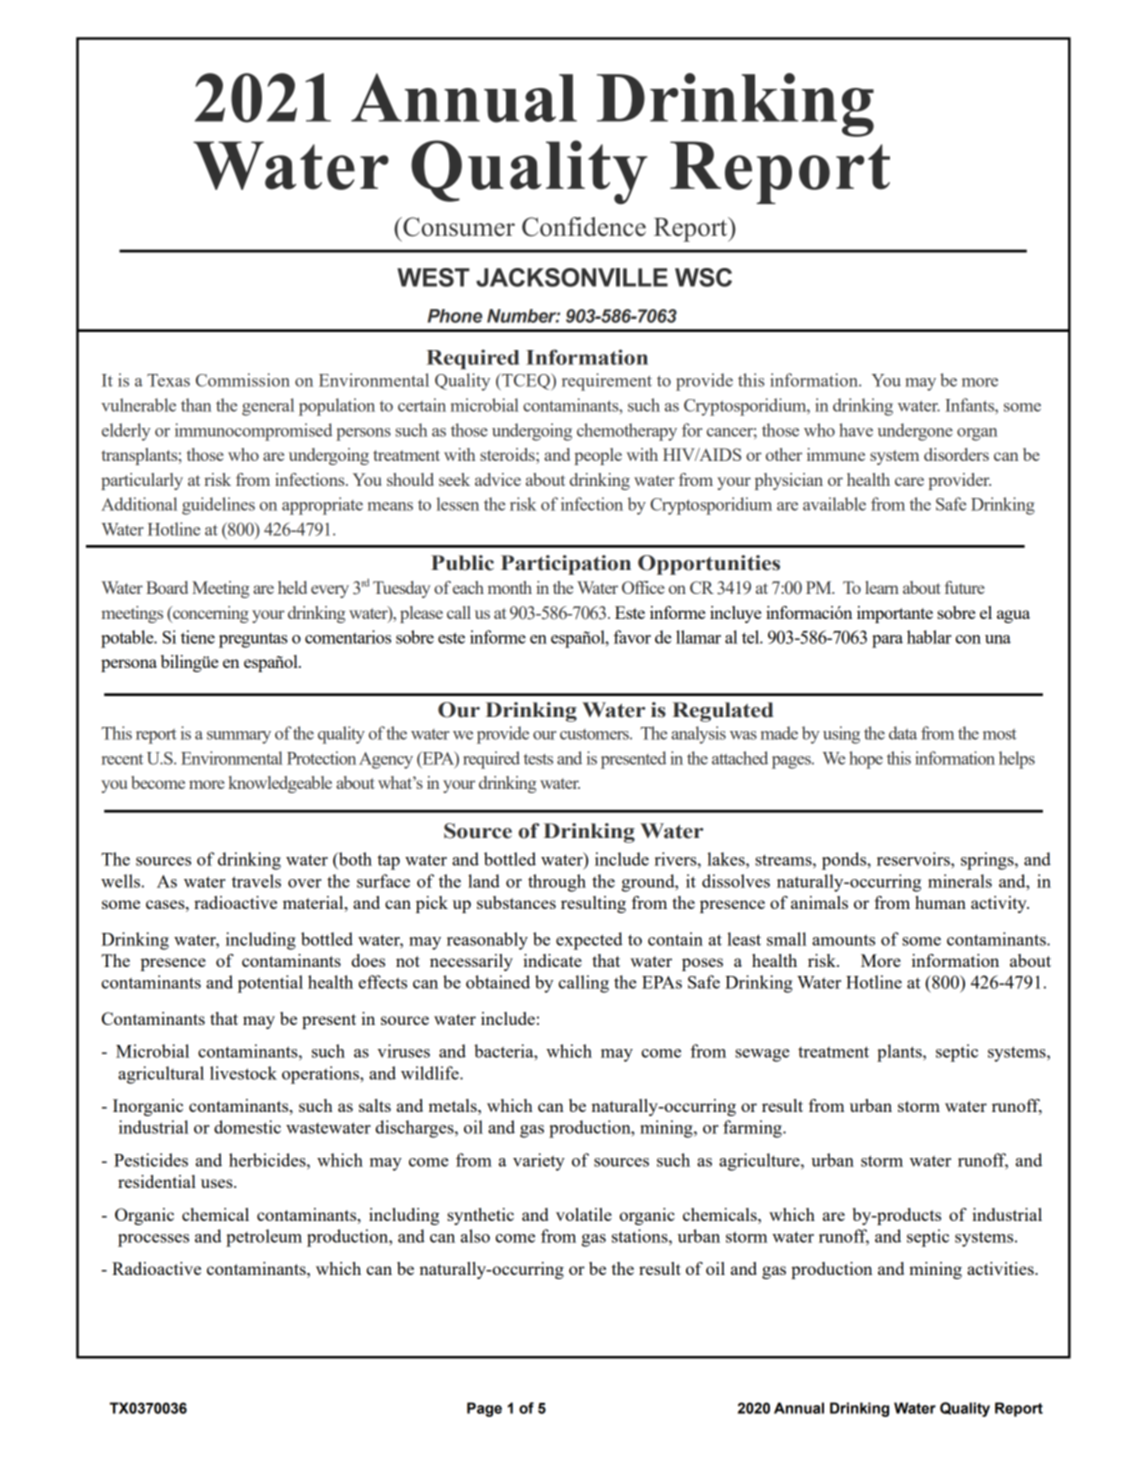 The image size is (1147, 1484). I want to click on volatile, so click(584, 1214).
